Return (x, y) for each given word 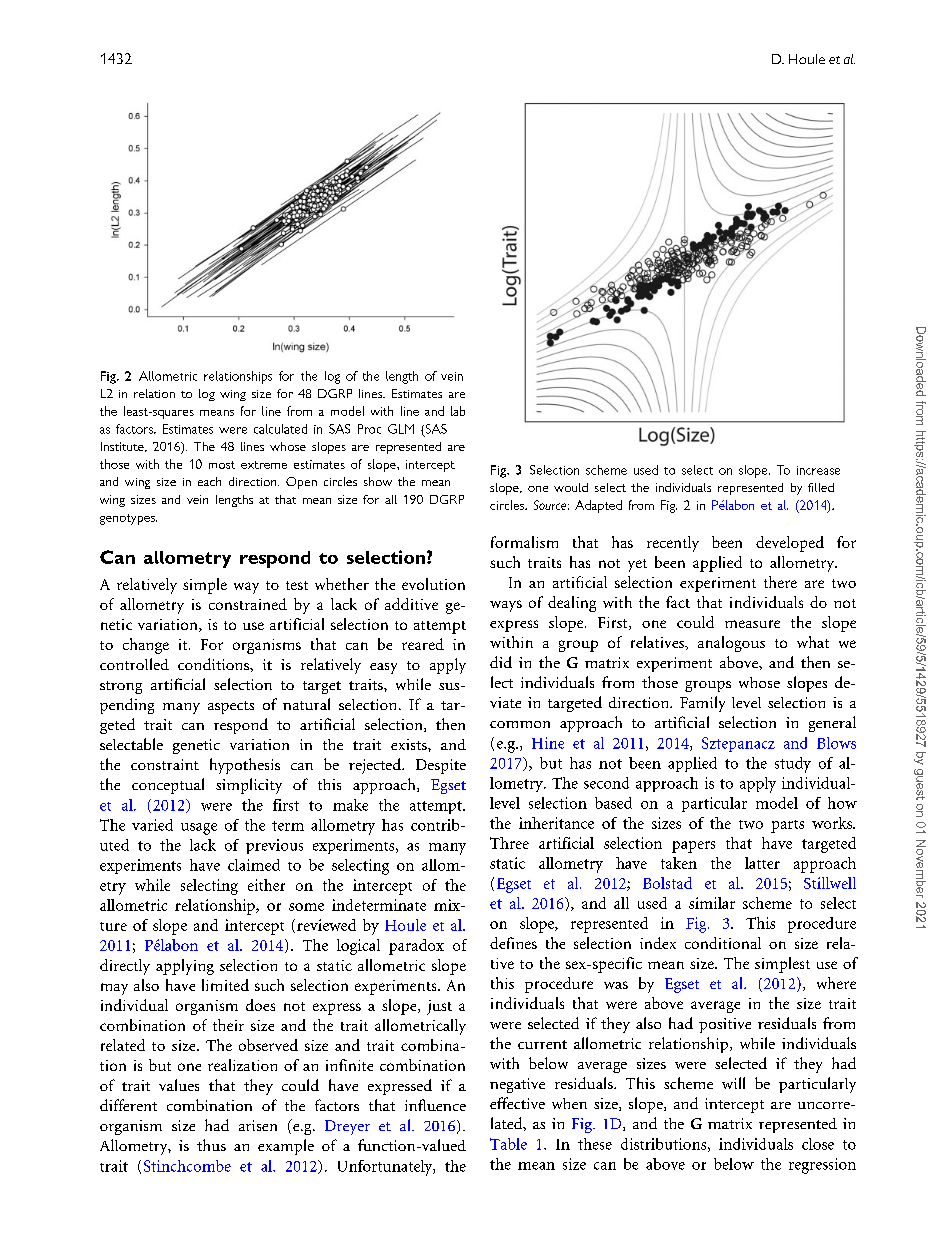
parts (787, 826)
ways (506, 606)
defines (513, 943)
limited (225, 985)
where (836, 983)
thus (211, 1145)
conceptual (168, 786)
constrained (248, 604)
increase (818, 470)
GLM (401, 429)
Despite (441, 766)
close (818, 1144)
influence (435, 1105)
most (222, 465)
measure (752, 624)
